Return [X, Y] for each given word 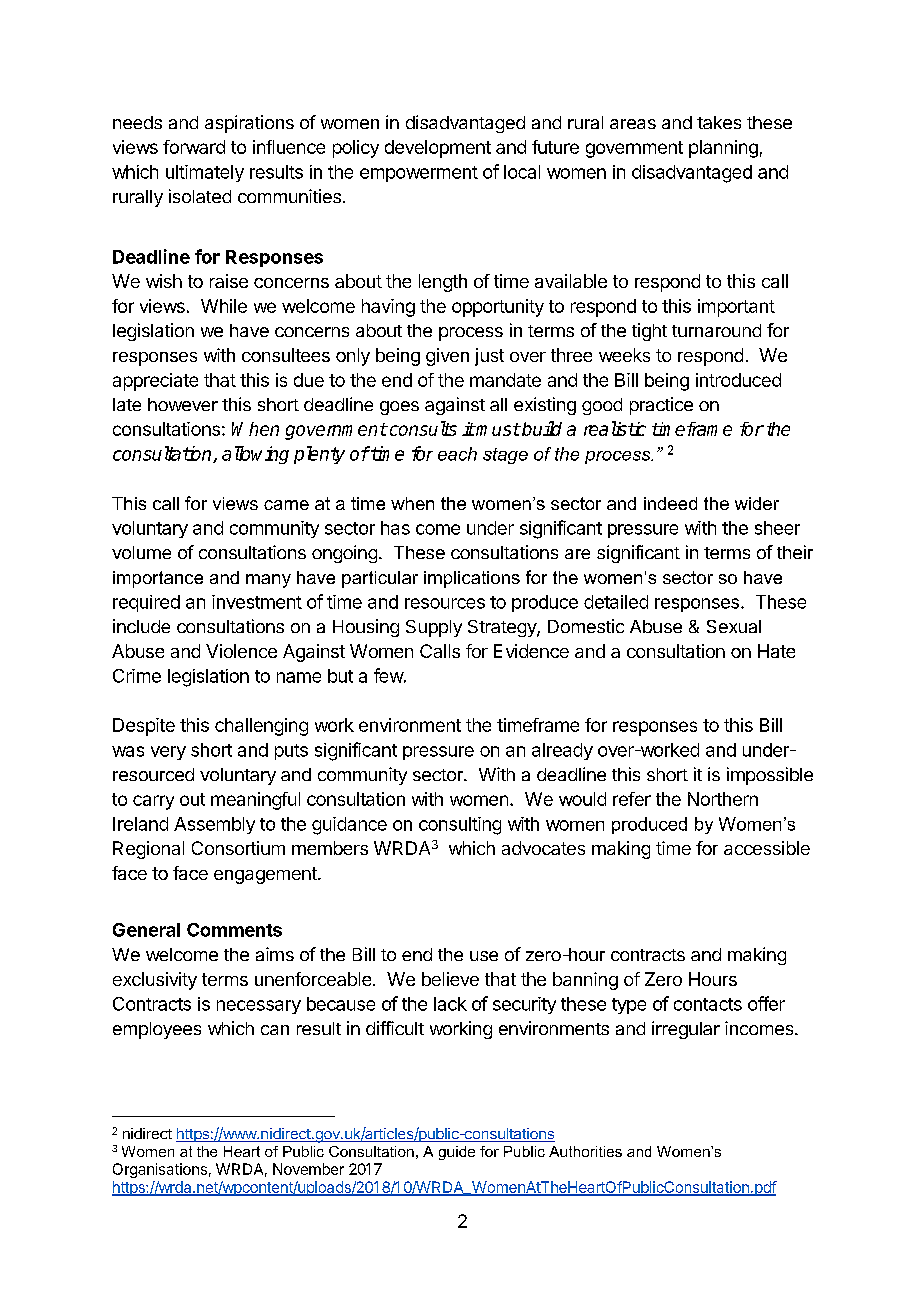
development [438, 149]
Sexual [734, 626]
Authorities [585, 1151]
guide [457, 1153]
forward [194, 147]
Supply [434, 628]
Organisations [160, 1170]
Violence [241, 651]
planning [723, 149]
